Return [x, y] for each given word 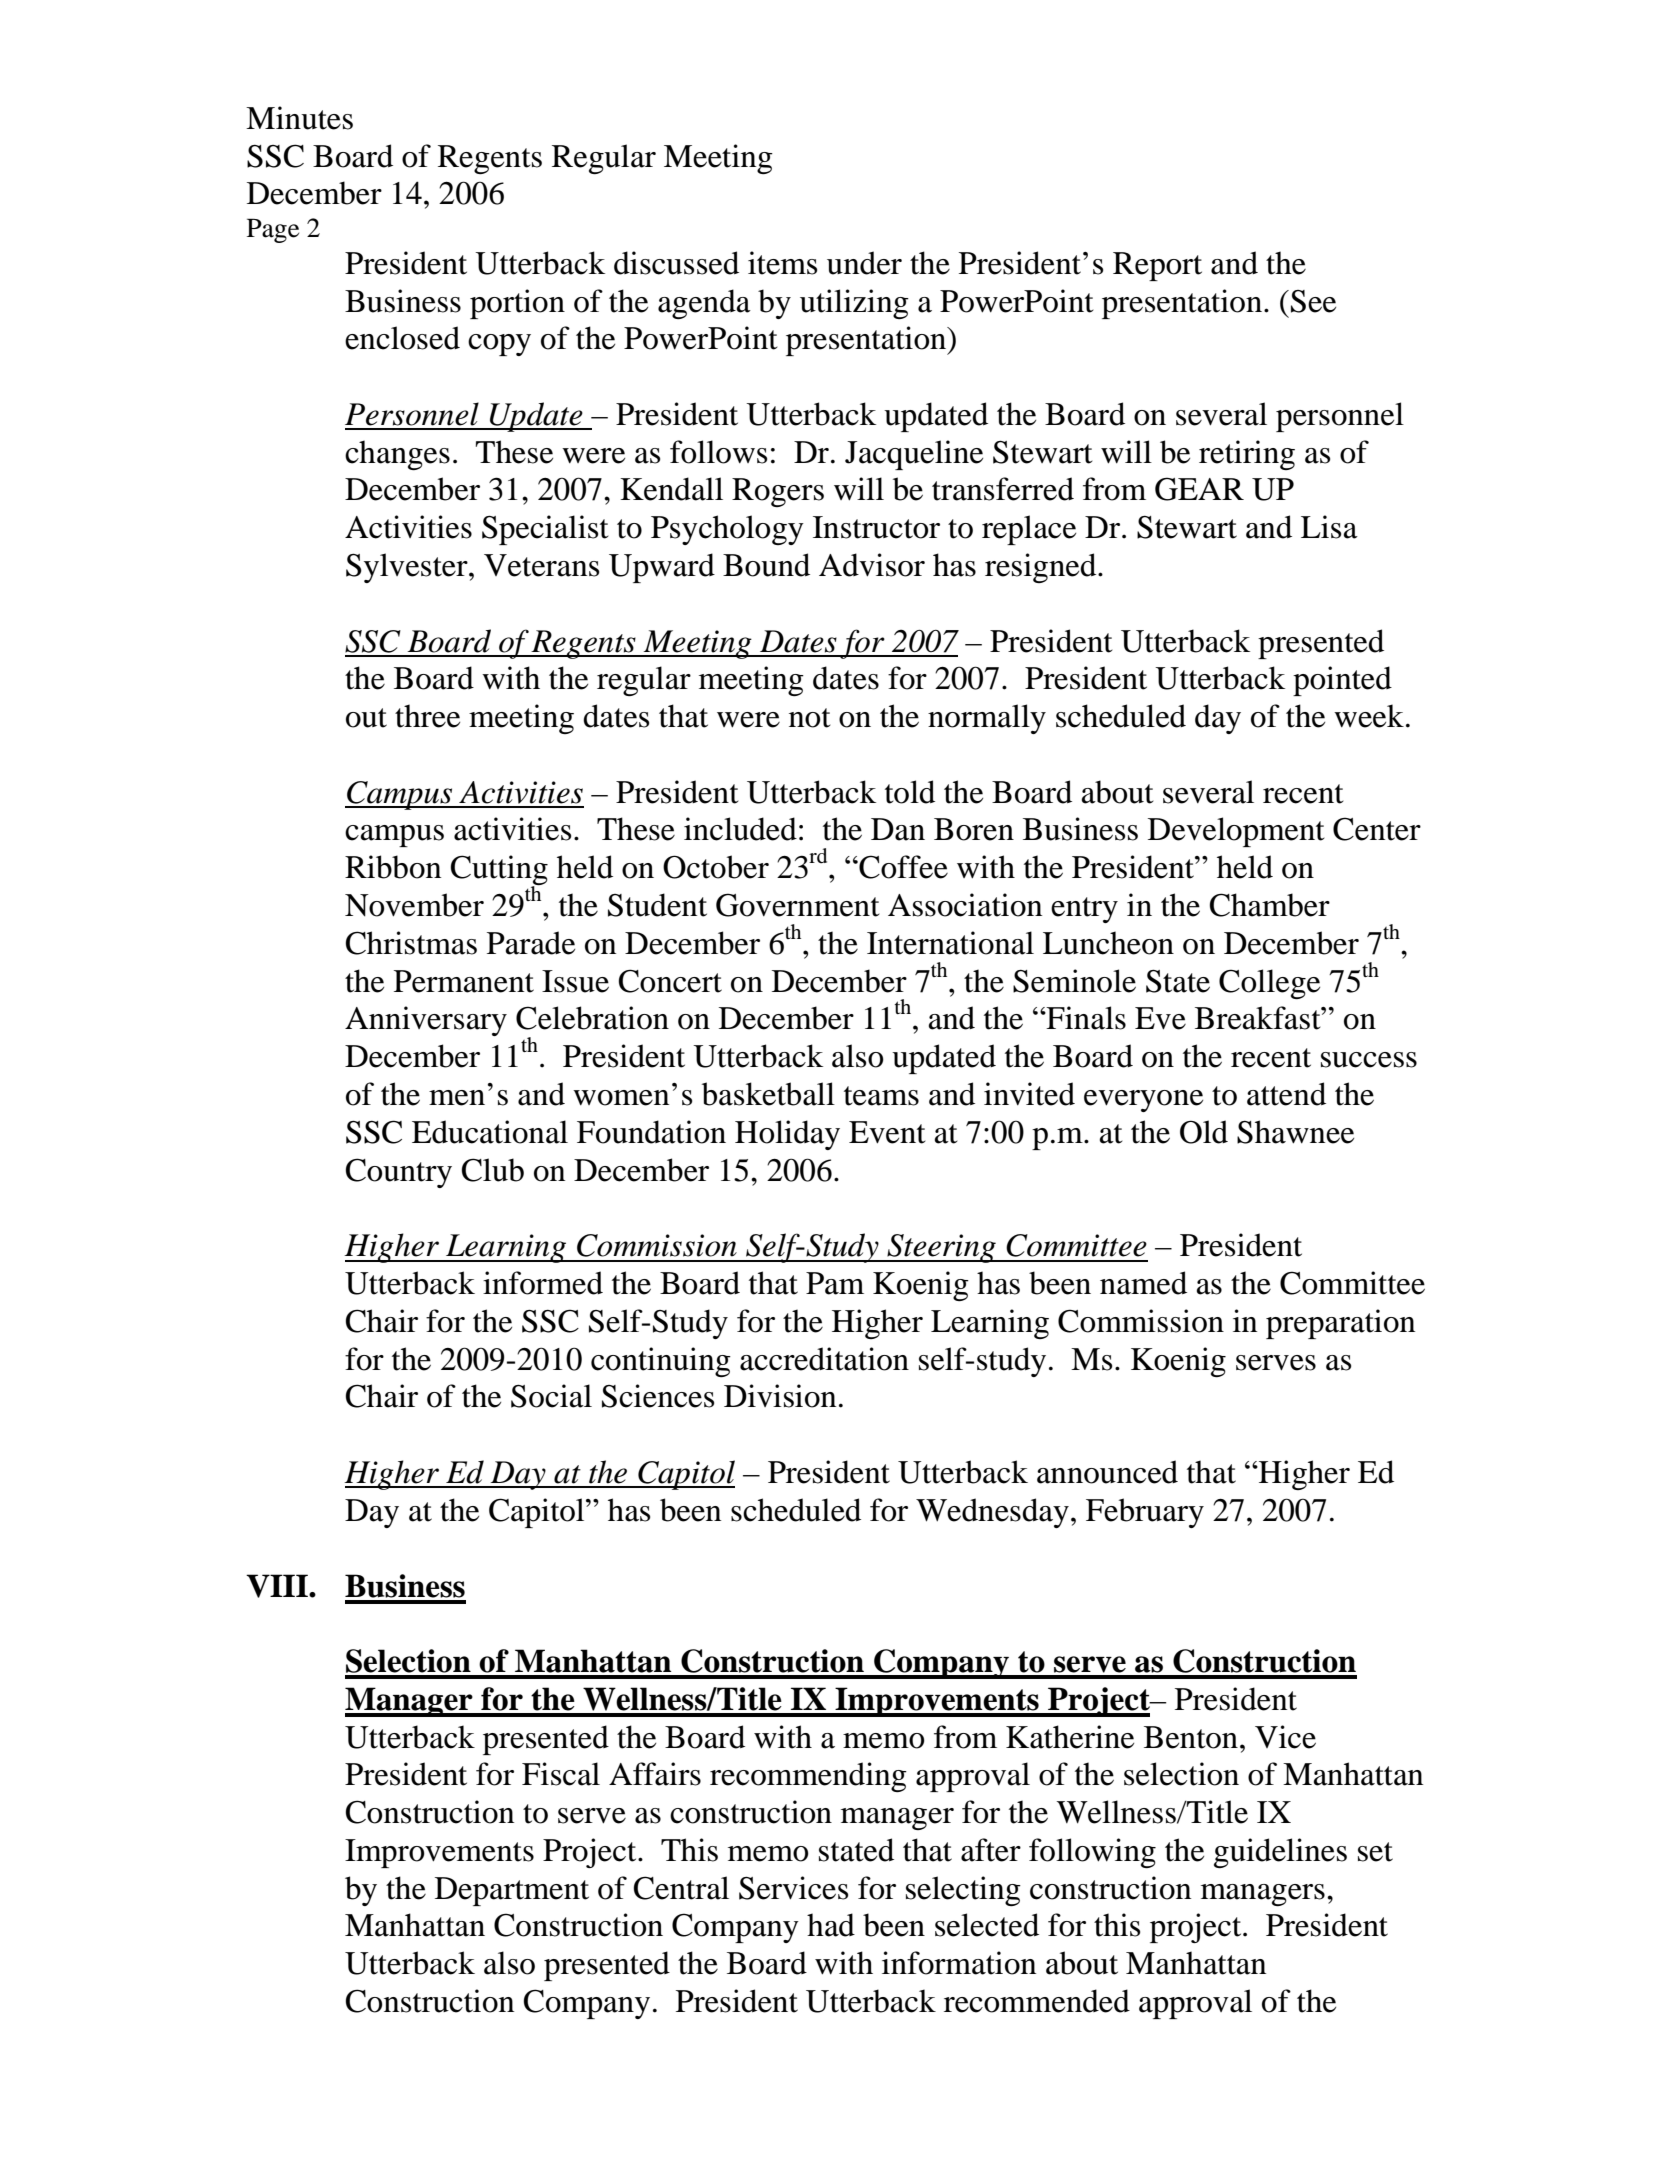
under [864, 263]
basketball [768, 1094]
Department [512, 1891]
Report [1157, 266]
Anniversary [426, 1021]
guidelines [1280, 1853]
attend [1286, 1094]
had [831, 1925]
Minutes [299, 118]
